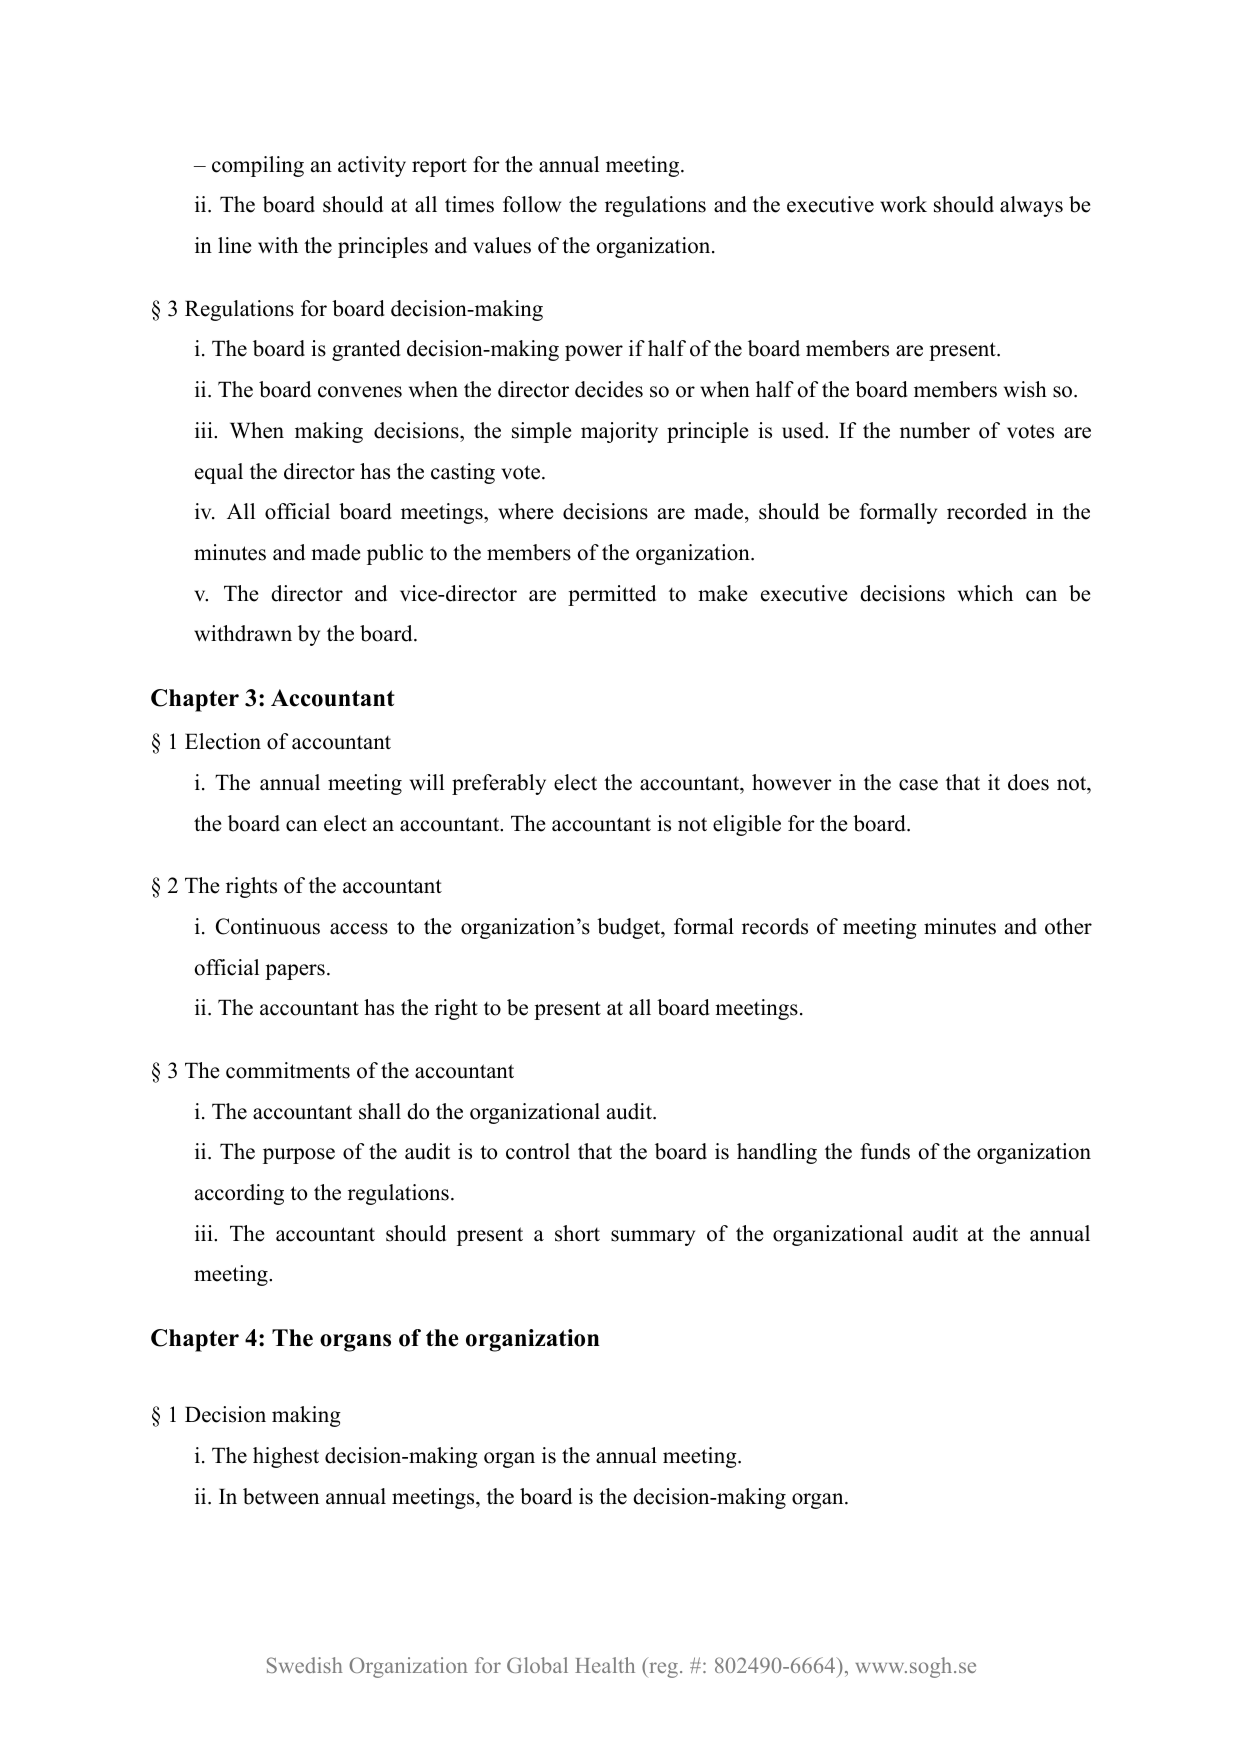 This document has width=1244, height=1757. What do you see at coordinates (775, 926) in the document?
I see `records` at bounding box center [775, 926].
